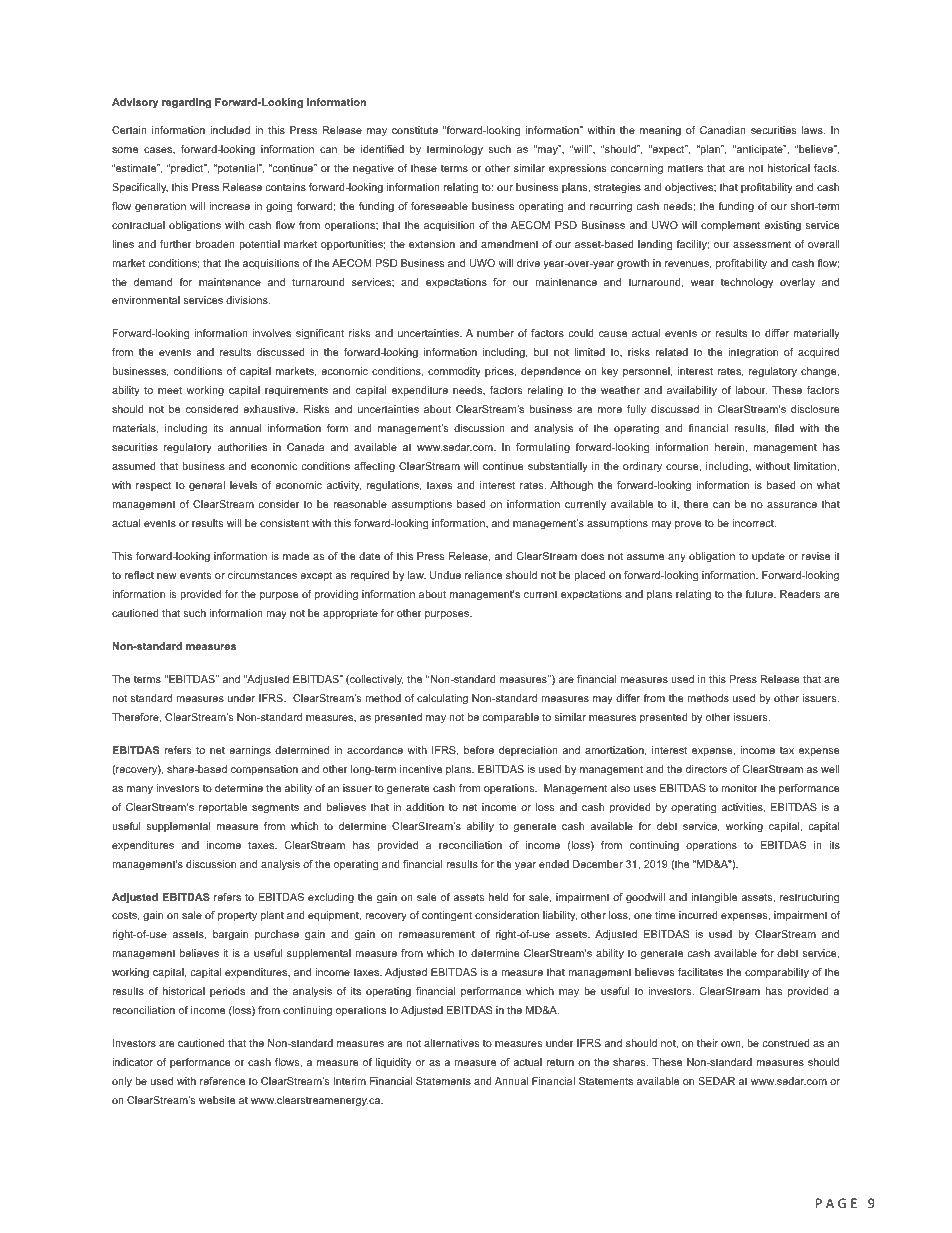 The image size is (952, 1233). Describe the element at coordinates (415, 130) in the screenshot. I see `constitute` at that location.
